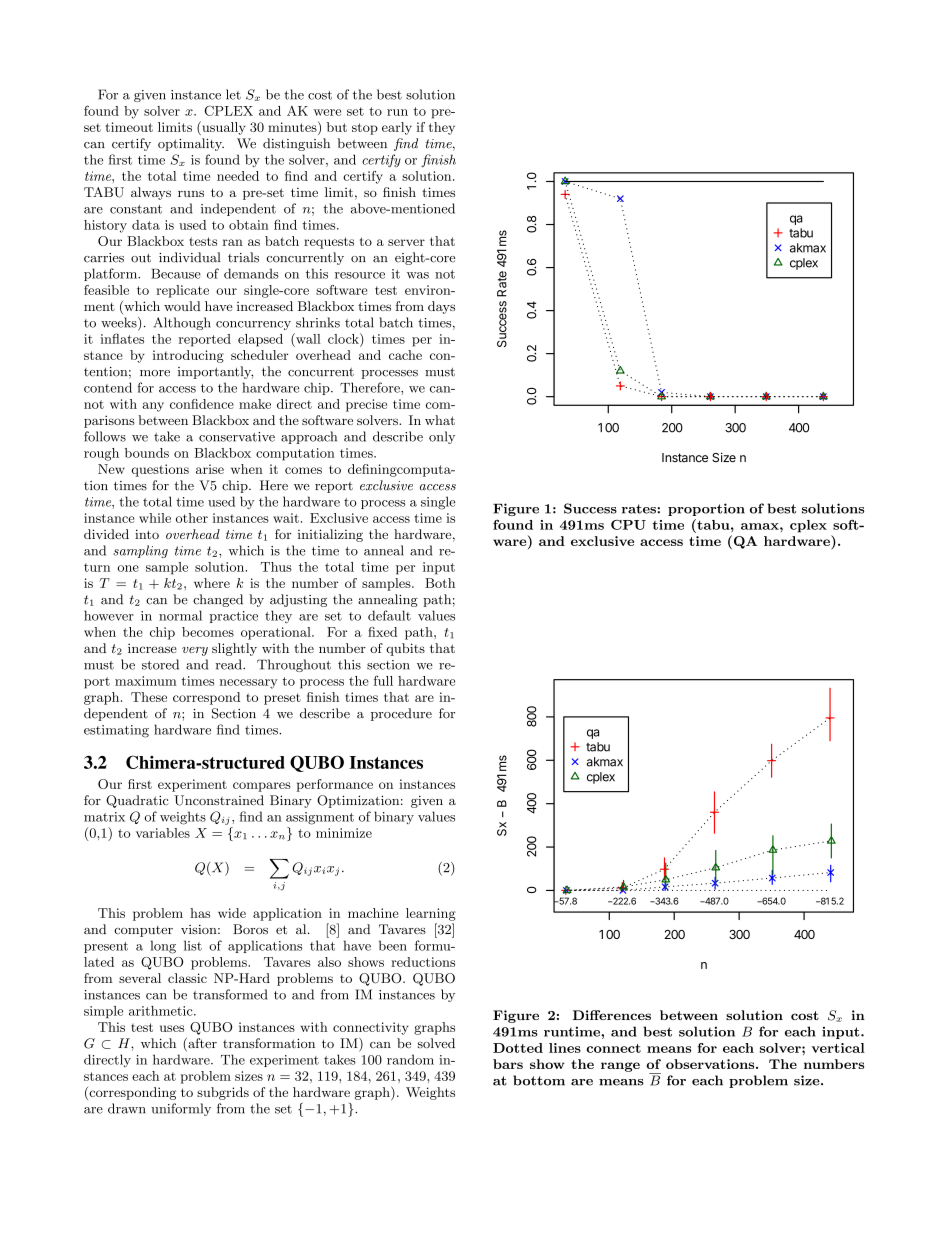 This image has width=952, height=1233. What do you see at coordinates (431, 914) in the image?
I see `learning` at bounding box center [431, 914].
